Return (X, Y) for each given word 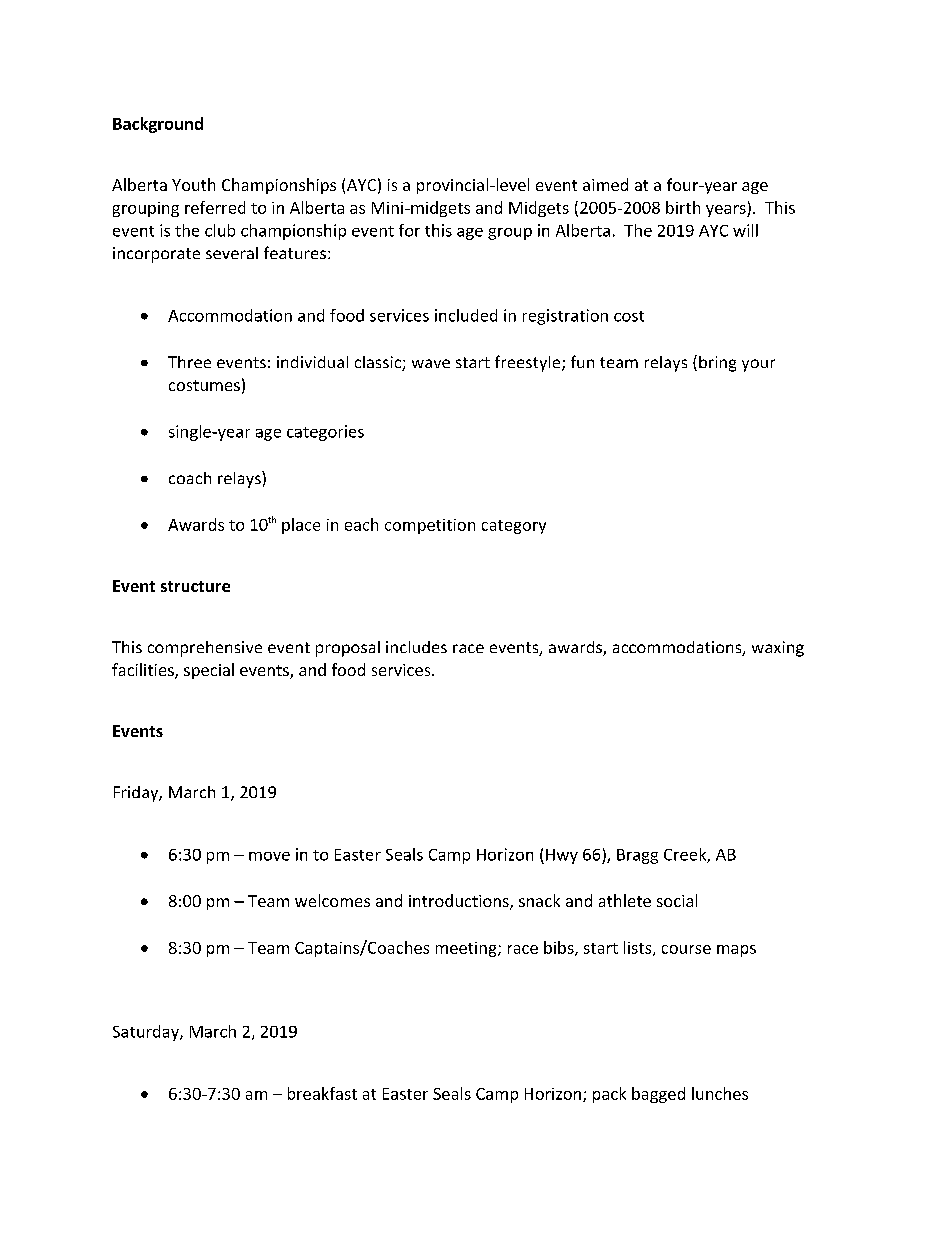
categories (325, 433)
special (209, 671)
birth (683, 207)
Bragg (637, 856)
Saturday (147, 1033)
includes (416, 647)
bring (717, 364)
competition (430, 526)
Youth (193, 184)
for (409, 230)
